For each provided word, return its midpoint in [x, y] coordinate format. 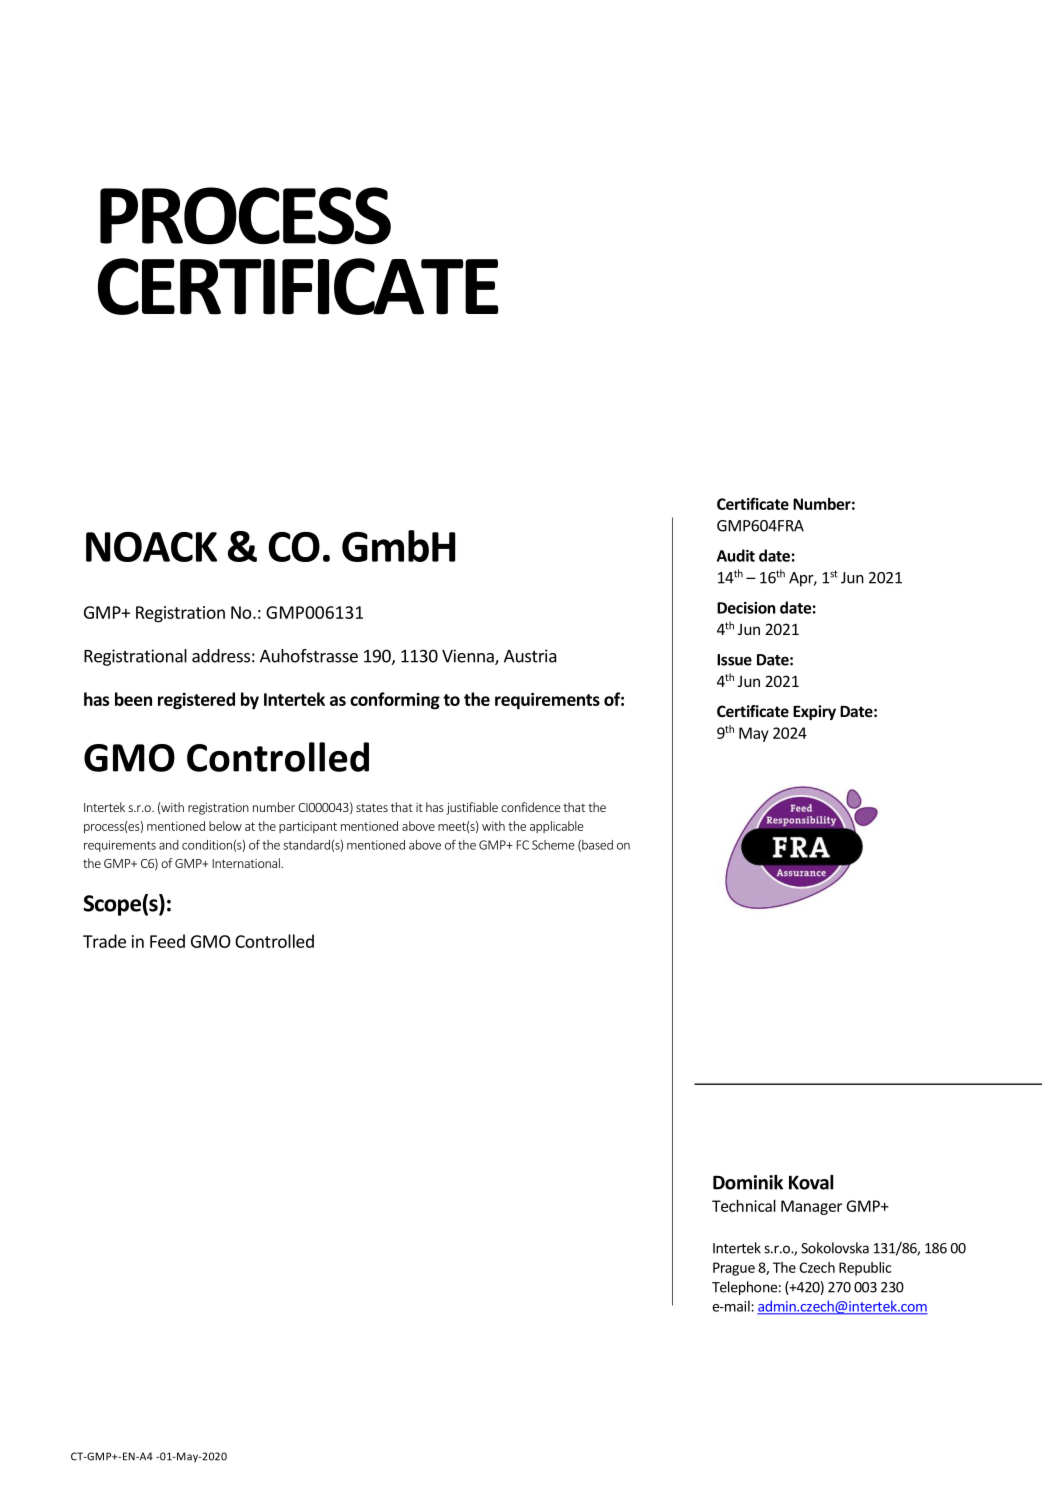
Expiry [814, 712]
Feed [167, 941]
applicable [557, 827]
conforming [395, 701]
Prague [734, 1269]
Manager [811, 1207]
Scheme [553, 845]
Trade [104, 941]
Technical [744, 1205]
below [225, 826]
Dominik [748, 1182]
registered [196, 701]
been [133, 699]
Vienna [469, 657]
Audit [736, 555]
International [247, 863]
